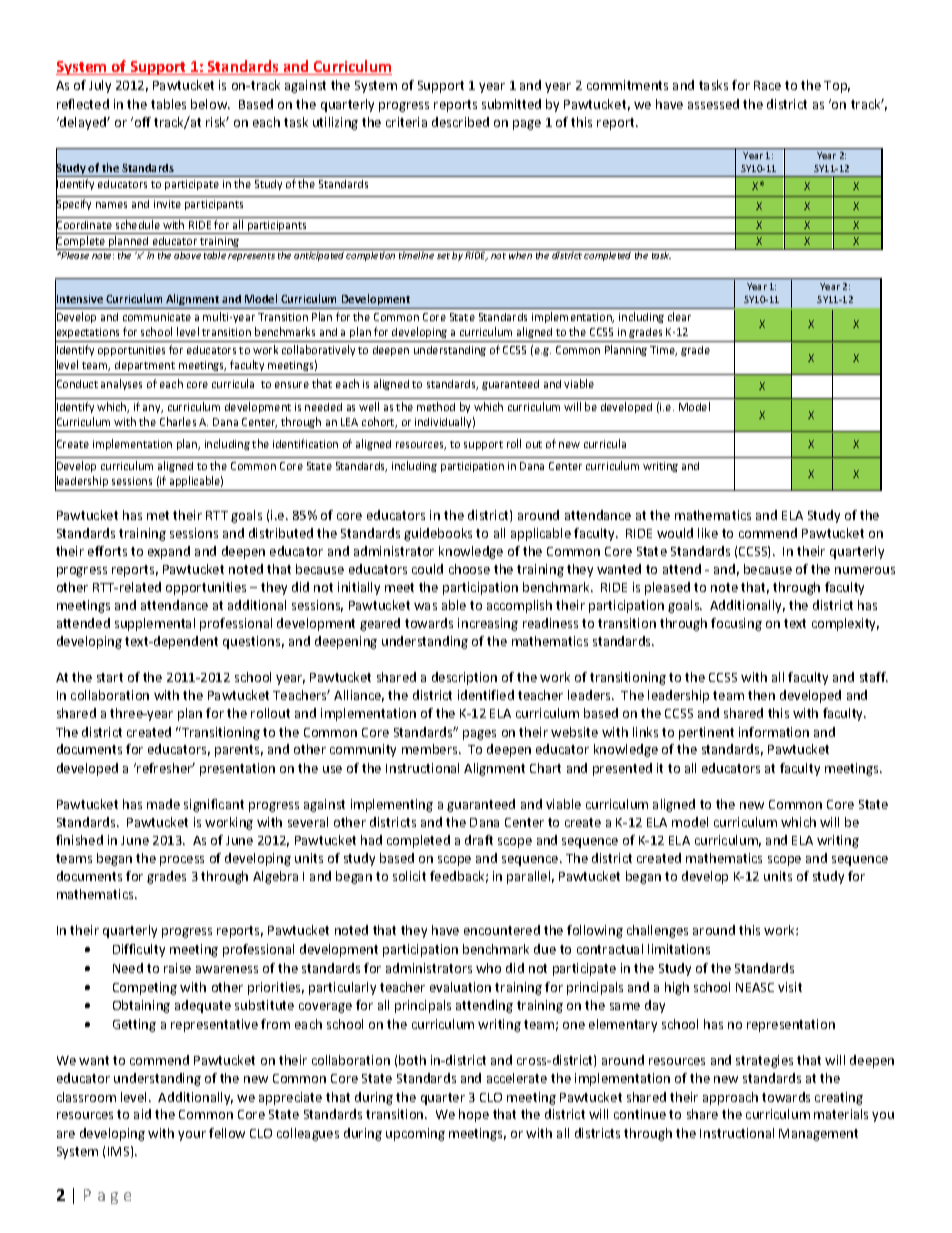 This screenshot has width=952, height=1233. What do you see at coordinates (730, 1098) in the screenshot?
I see `approach` at bounding box center [730, 1098].
